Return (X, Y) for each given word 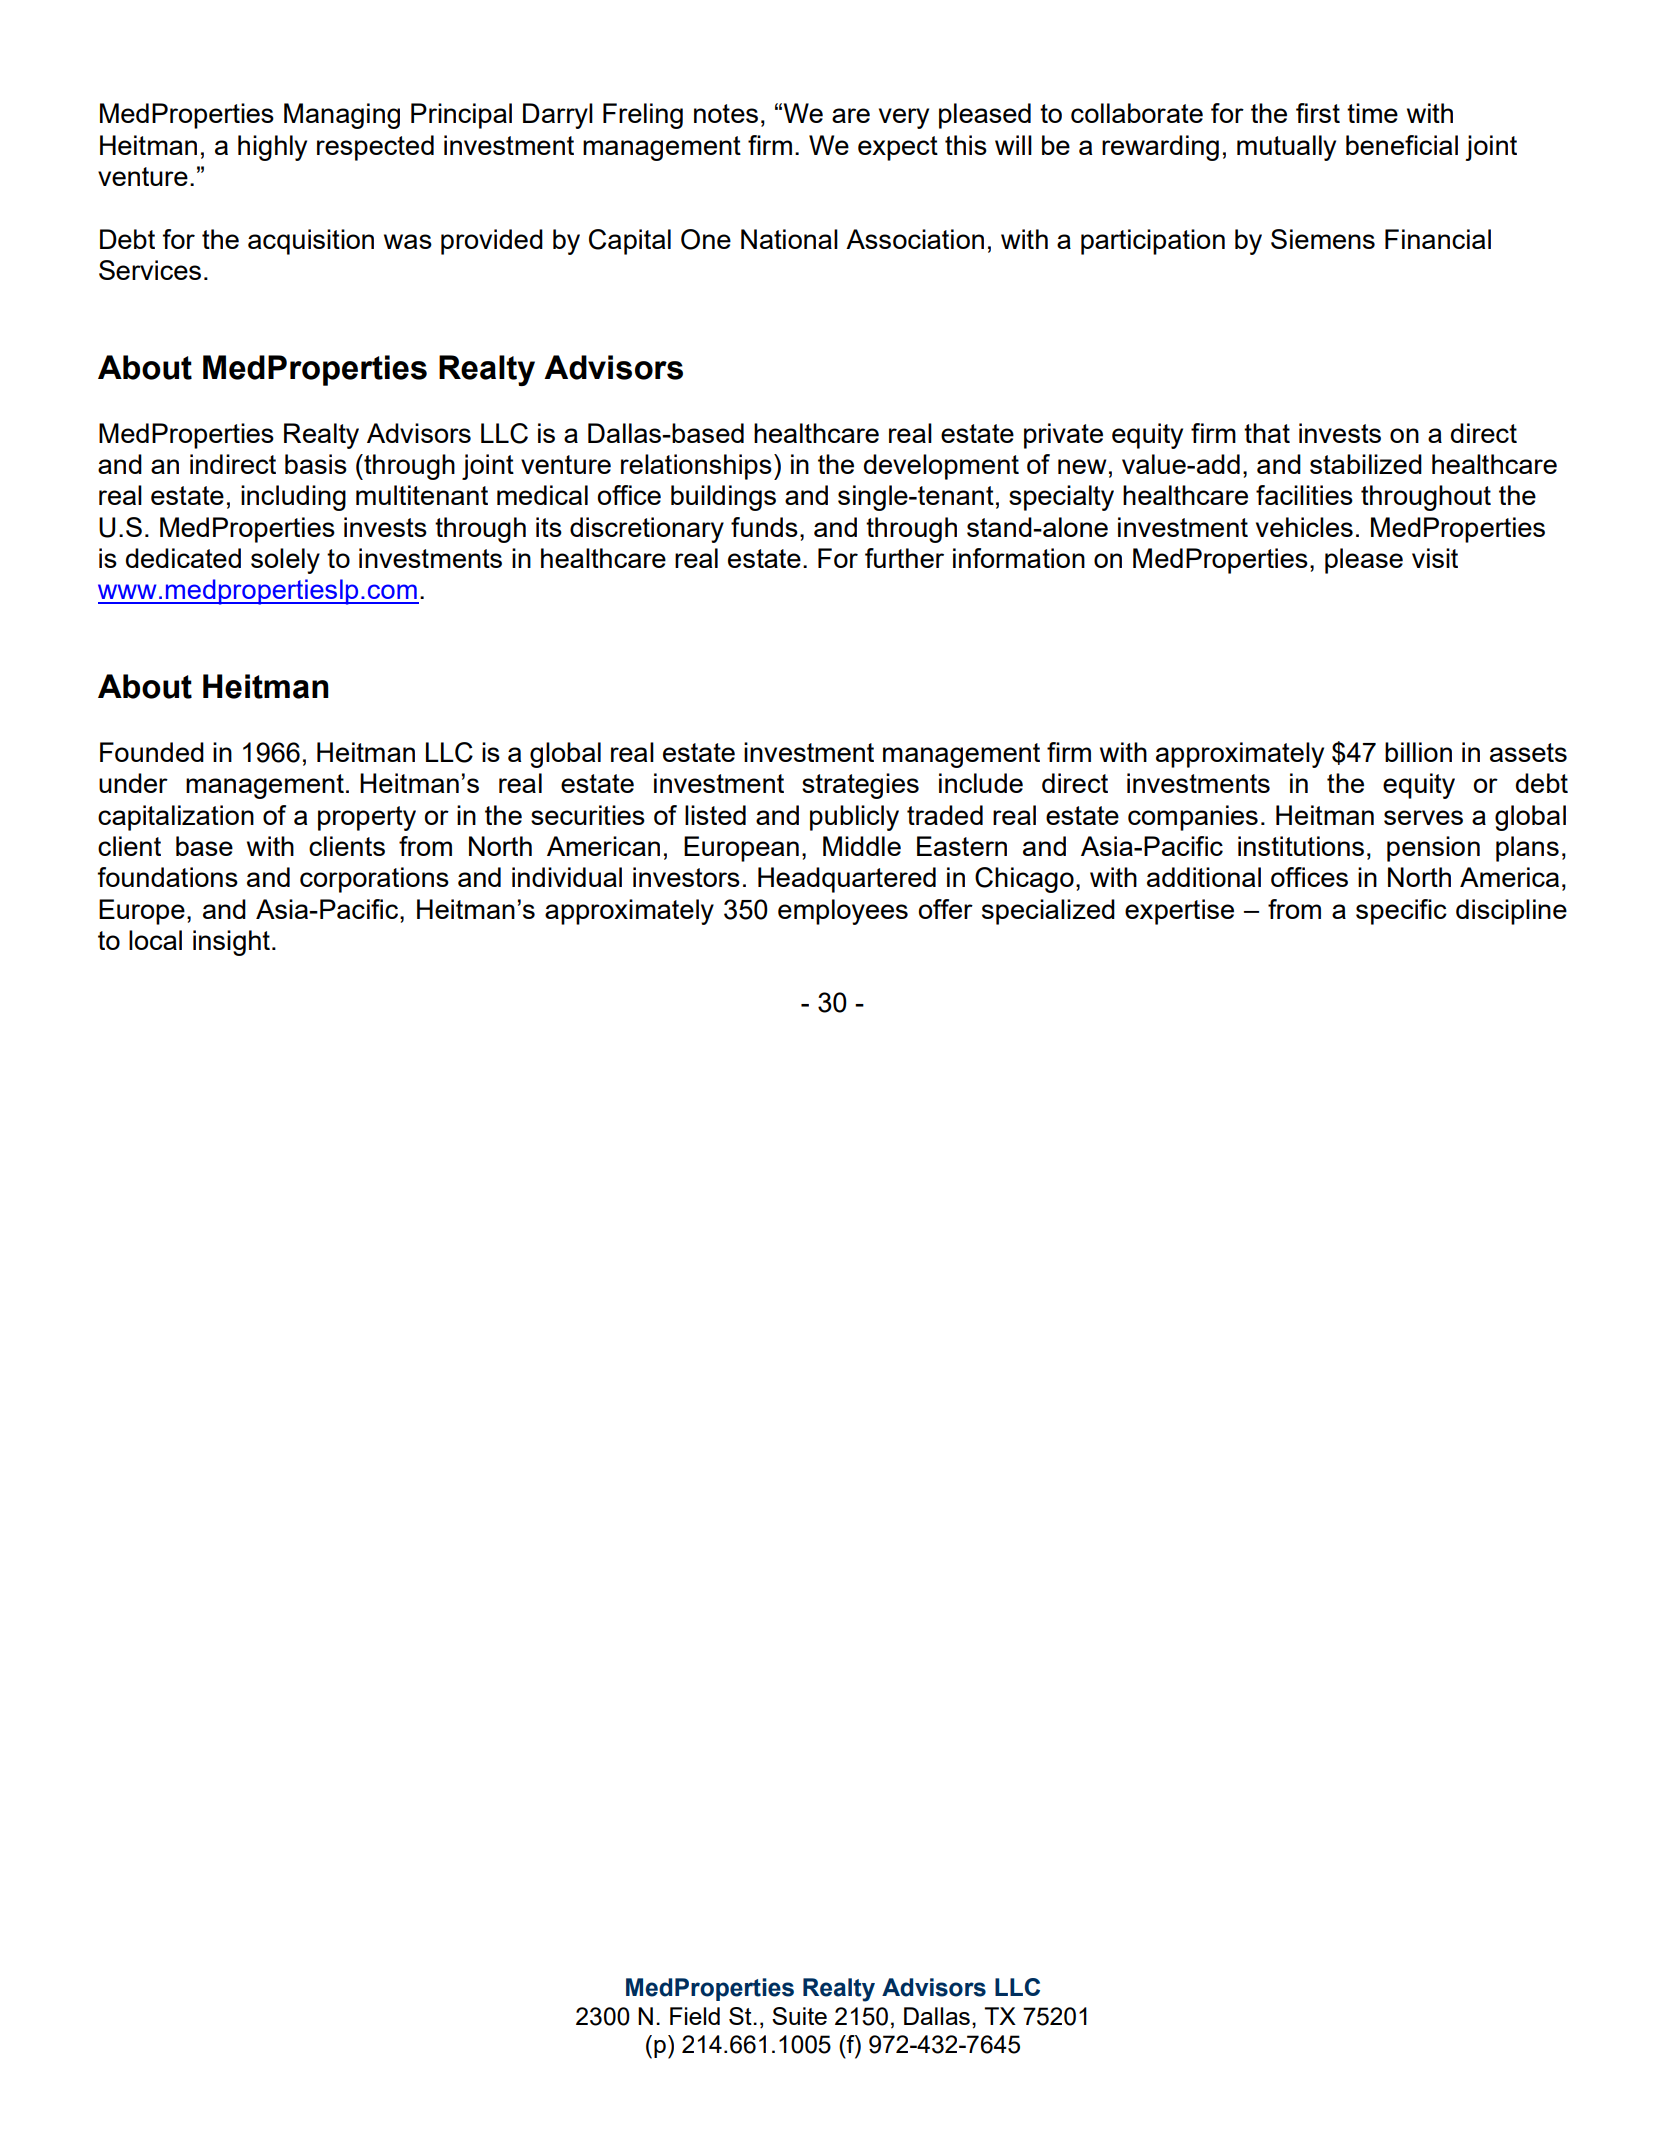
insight (231, 943)
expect (898, 148)
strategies (860, 786)
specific (1401, 912)
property (367, 818)
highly (272, 148)
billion (1418, 752)
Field (695, 2016)
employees (843, 912)
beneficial (1402, 145)
